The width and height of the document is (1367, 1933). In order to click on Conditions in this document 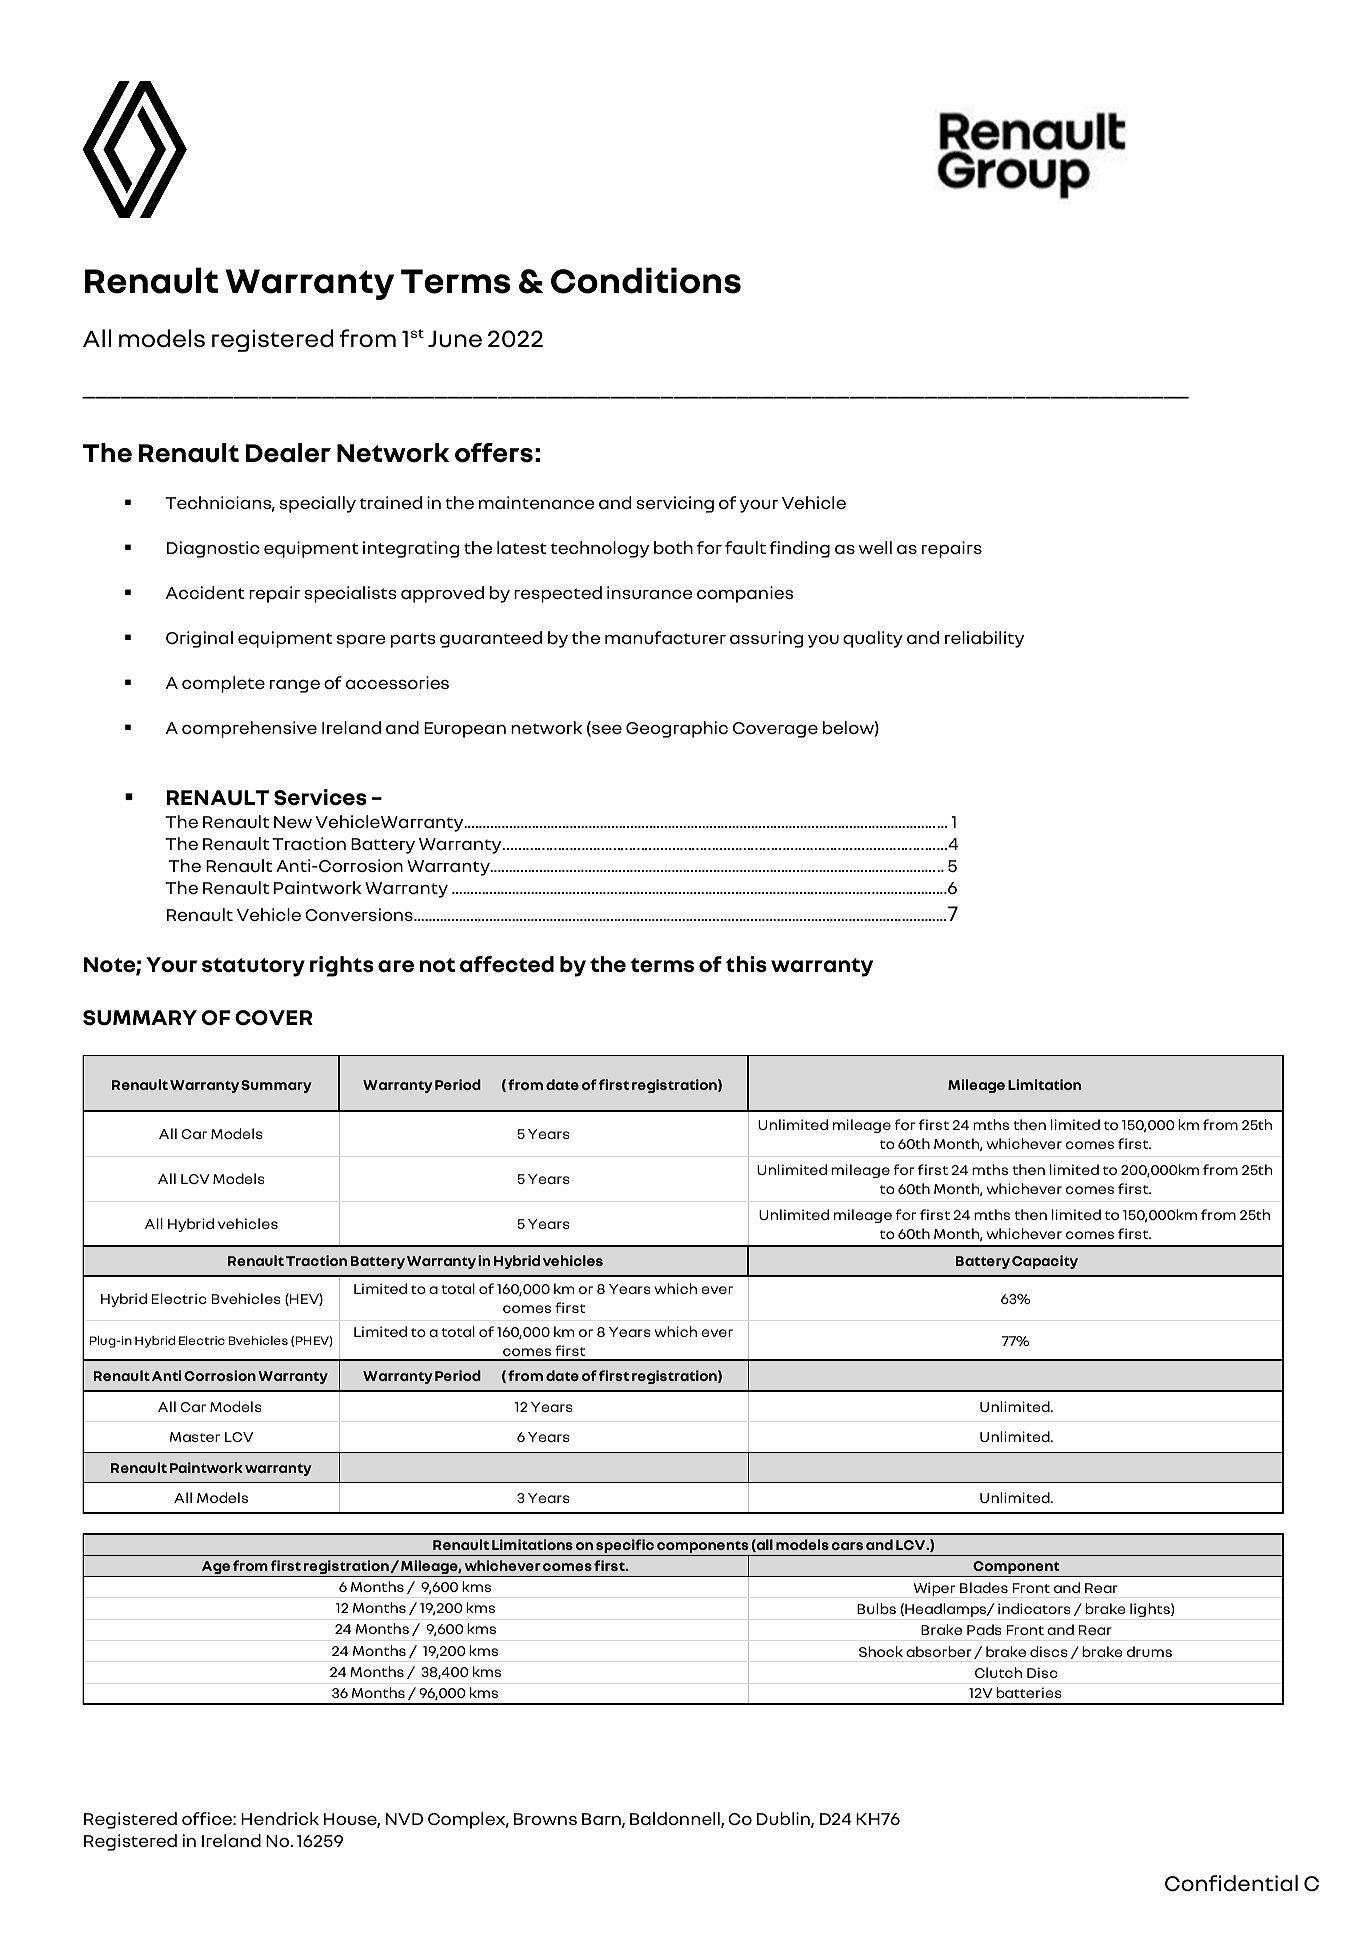, I will do `click(646, 280)`.
